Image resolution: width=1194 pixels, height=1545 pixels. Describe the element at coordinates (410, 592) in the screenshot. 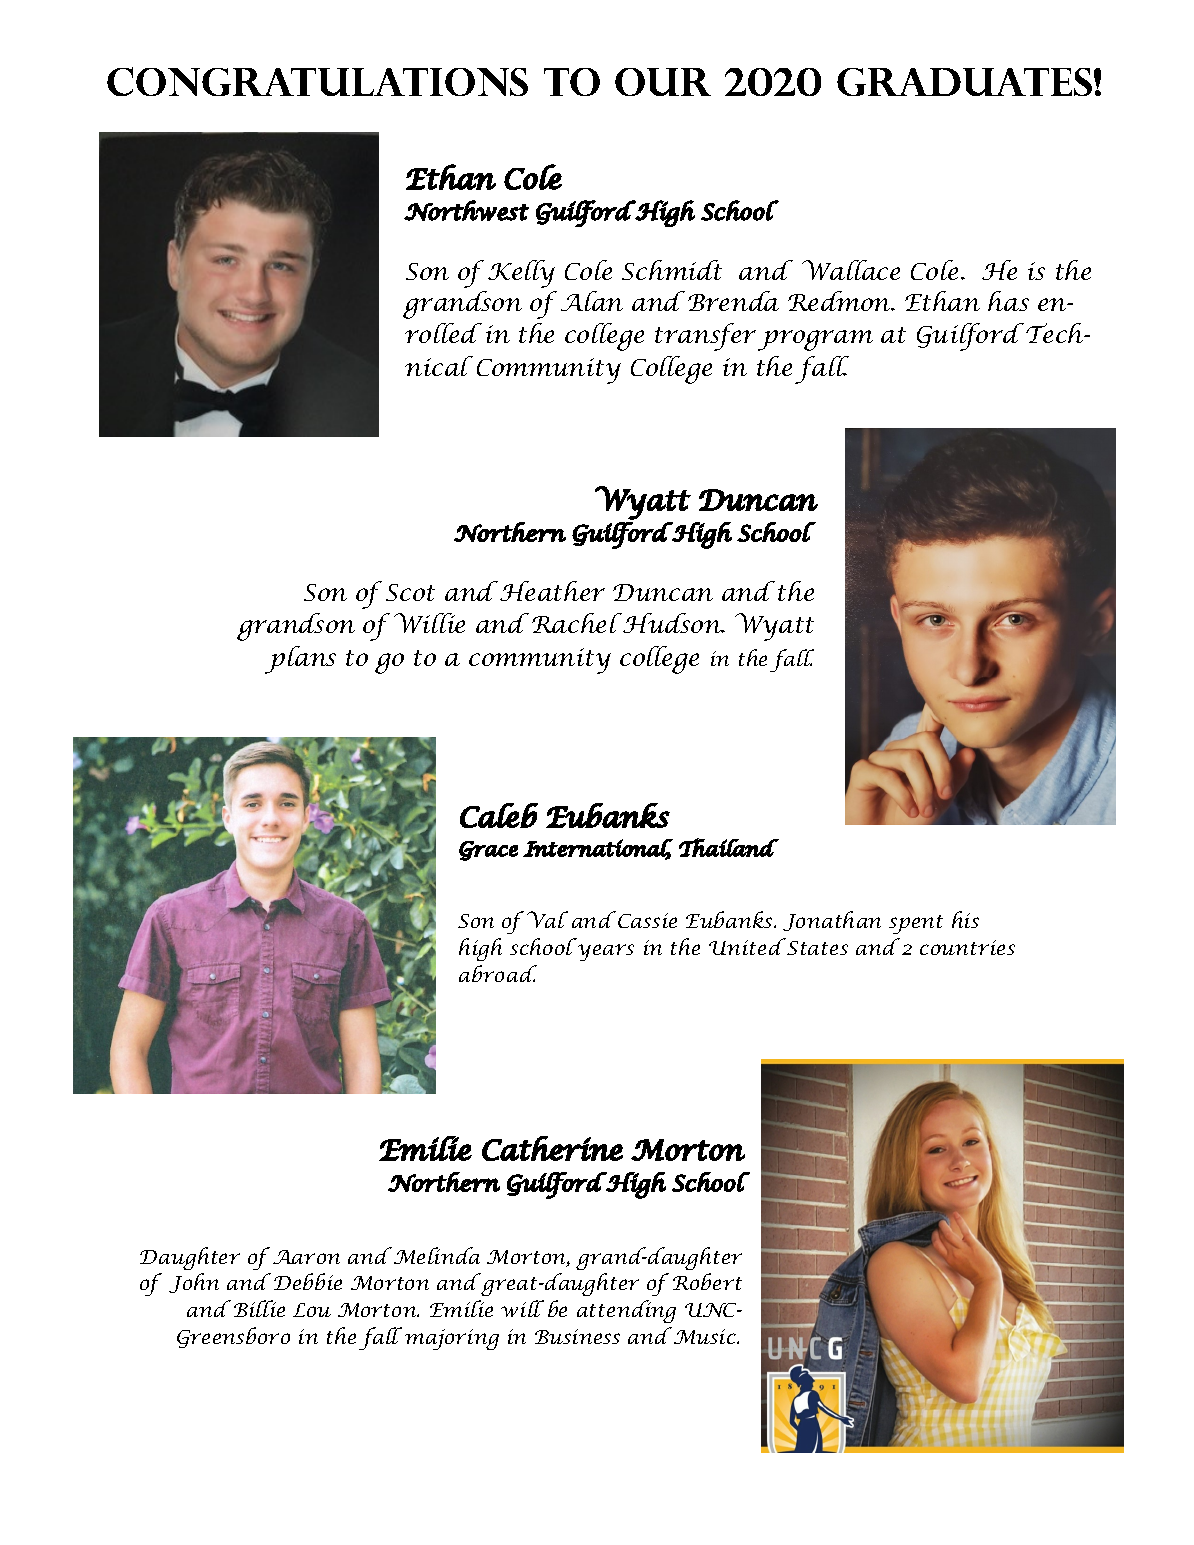

I see `Scot` at that location.
